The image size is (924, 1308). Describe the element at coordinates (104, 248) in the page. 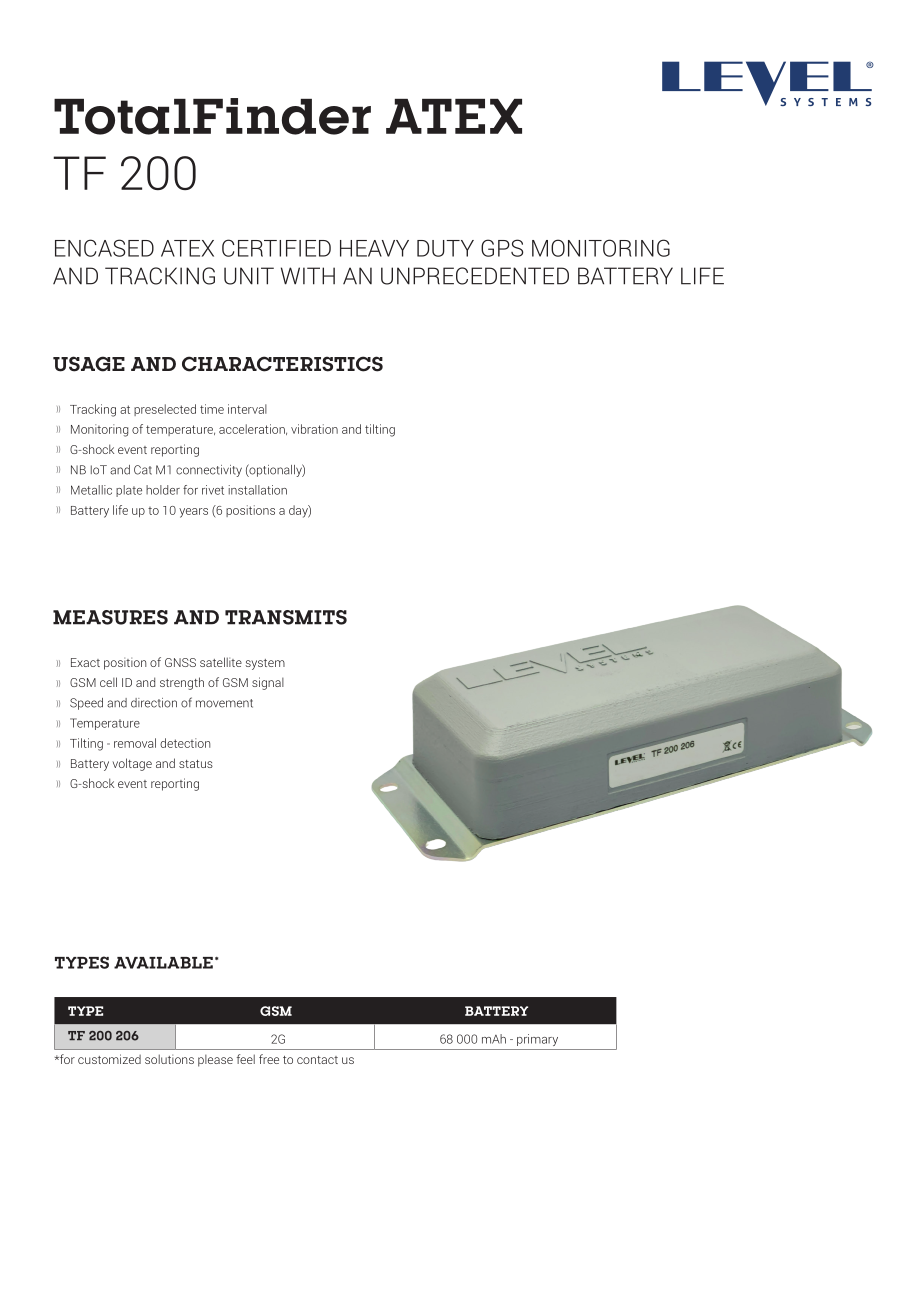

I see `ENCASED` at that location.
